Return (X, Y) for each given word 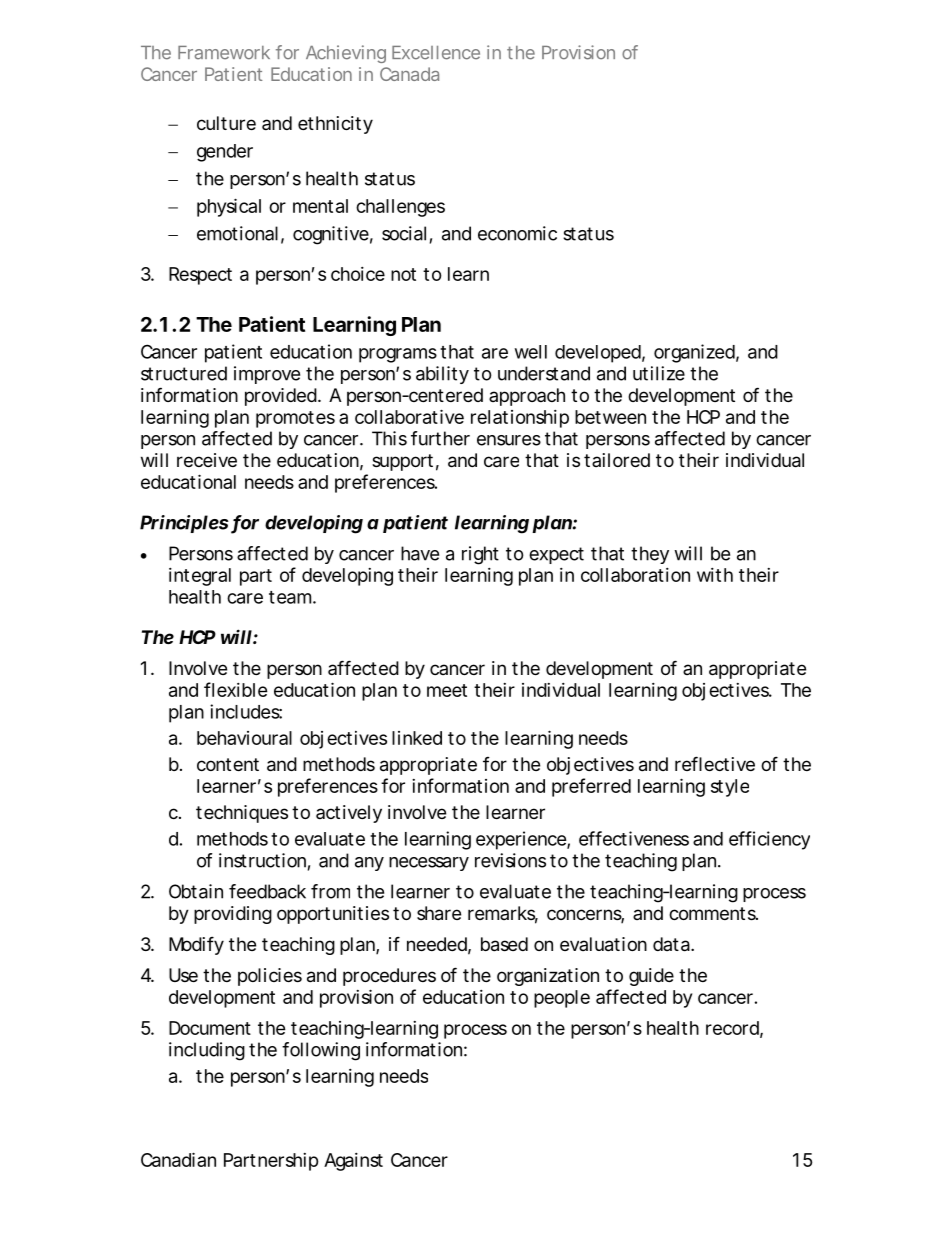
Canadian (178, 1159)
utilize (659, 373)
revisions (510, 860)
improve (267, 375)
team (291, 597)
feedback (267, 891)
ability (442, 375)
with (715, 575)
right (480, 555)
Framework (224, 53)
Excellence (436, 53)
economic (517, 233)
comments (713, 913)
